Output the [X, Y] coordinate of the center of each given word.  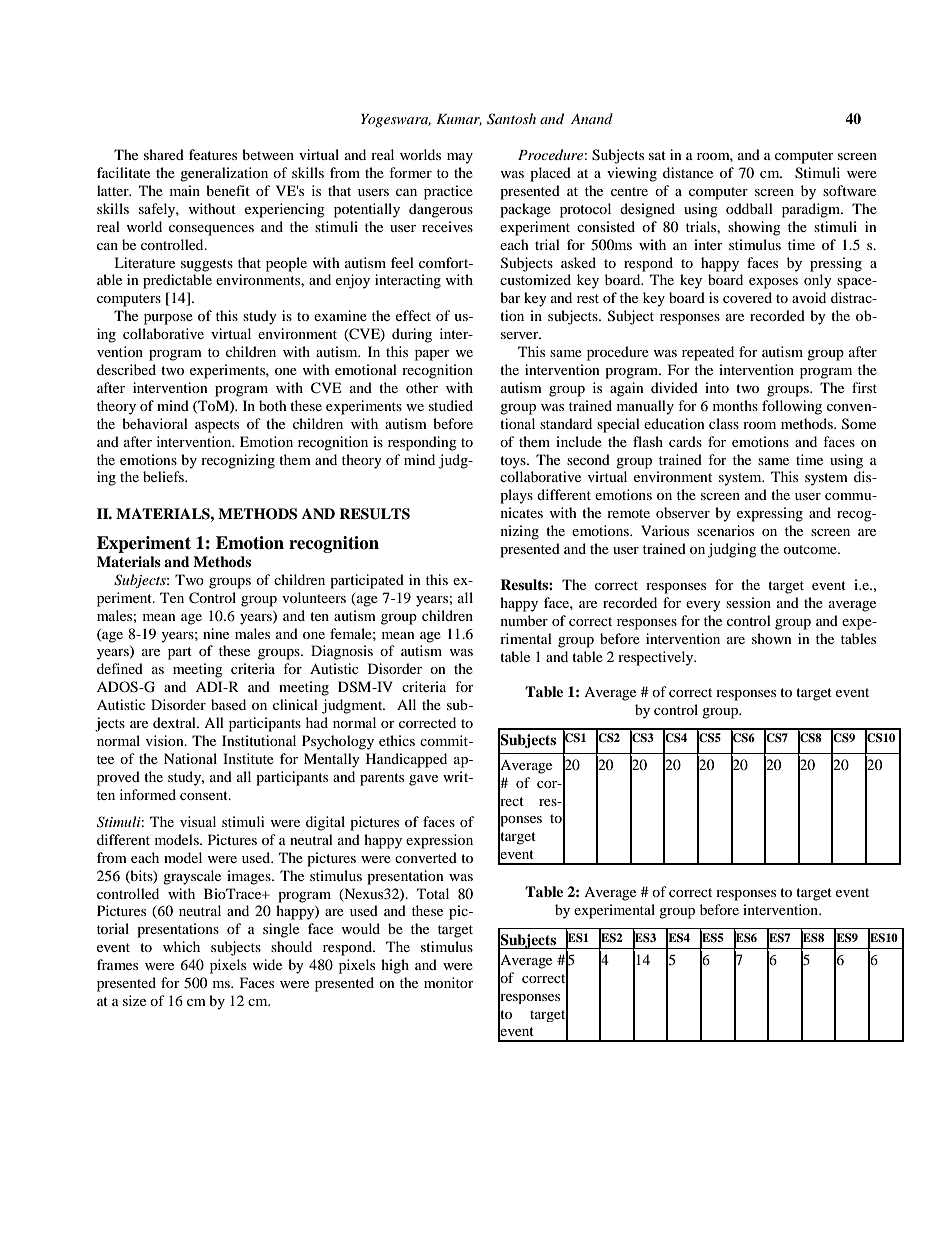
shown [772, 638]
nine [216, 633]
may [460, 158]
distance [688, 172]
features [213, 154]
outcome [811, 549]
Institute [248, 758]
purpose [168, 319]
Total [433, 893]
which [181, 946]
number [524, 620]
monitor [449, 982]
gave [423, 780]
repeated [708, 353]
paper [432, 355]
